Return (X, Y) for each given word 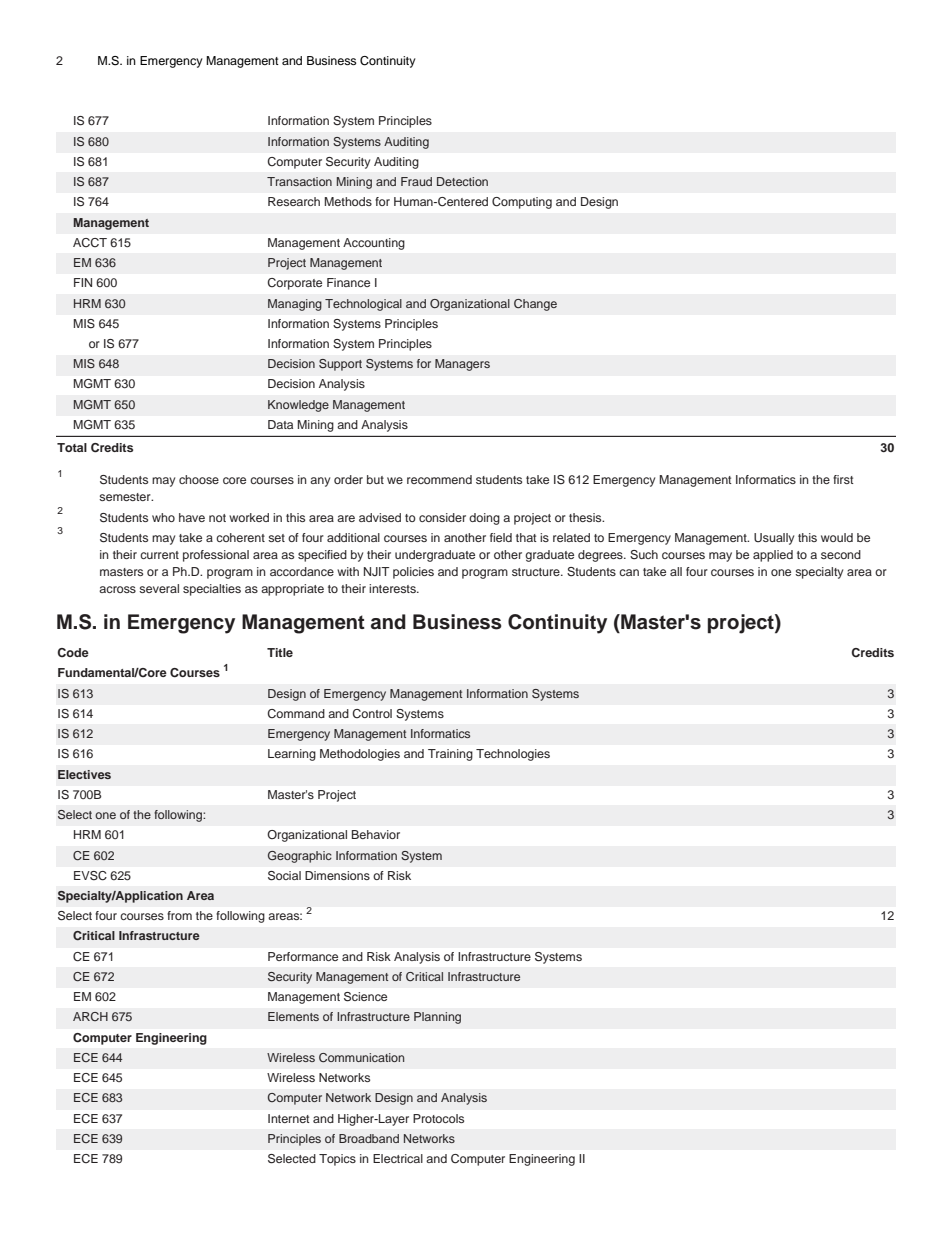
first (843, 479)
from (179, 915)
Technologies (513, 755)
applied (773, 556)
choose (199, 479)
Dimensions (337, 875)
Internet (289, 1118)
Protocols (438, 1118)
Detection (462, 181)
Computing (522, 203)
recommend (439, 479)
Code (73, 652)
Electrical (398, 1158)
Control (372, 713)
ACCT (90, 242)
